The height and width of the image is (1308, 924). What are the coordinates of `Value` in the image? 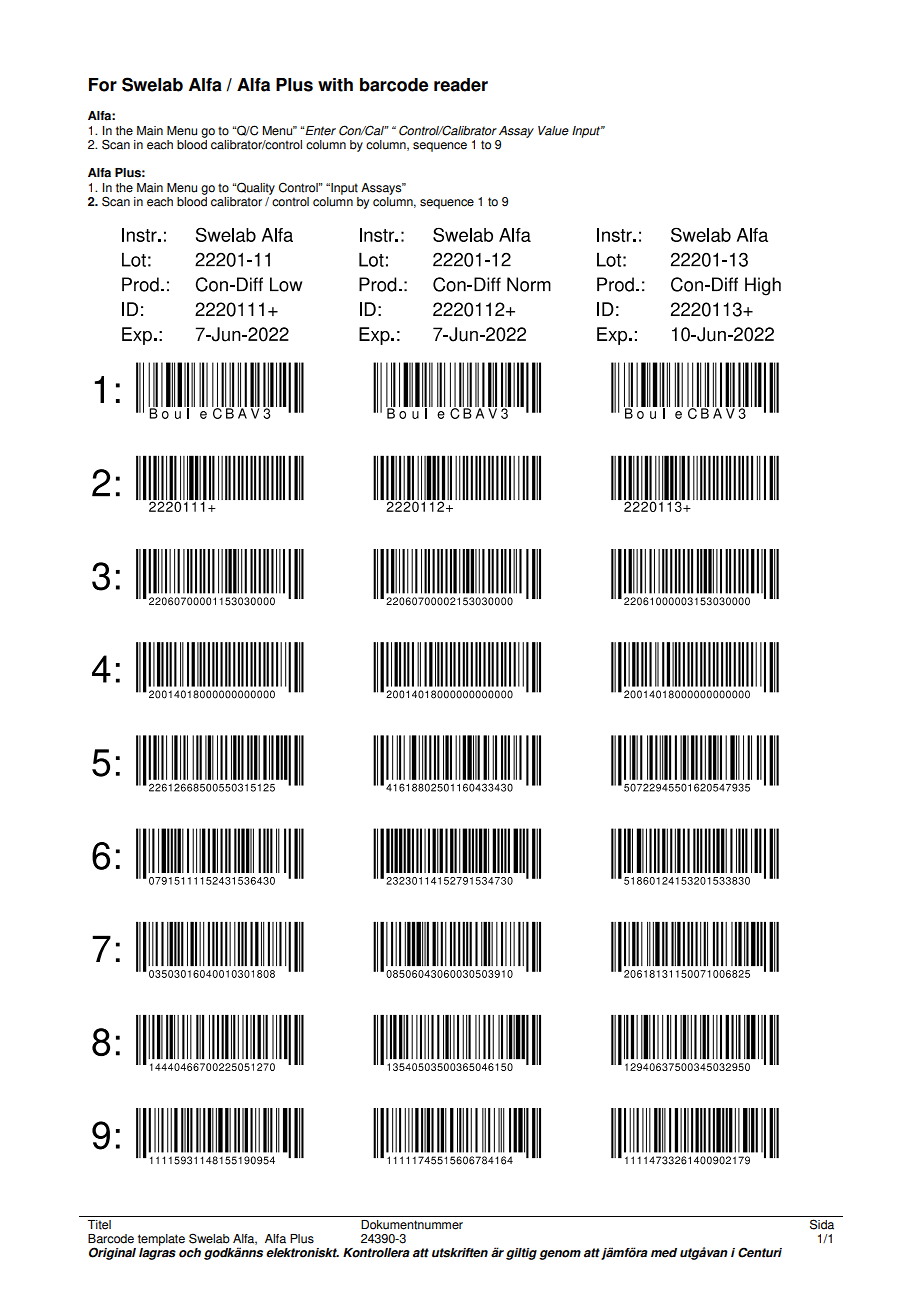 It's located at (553, 131).
